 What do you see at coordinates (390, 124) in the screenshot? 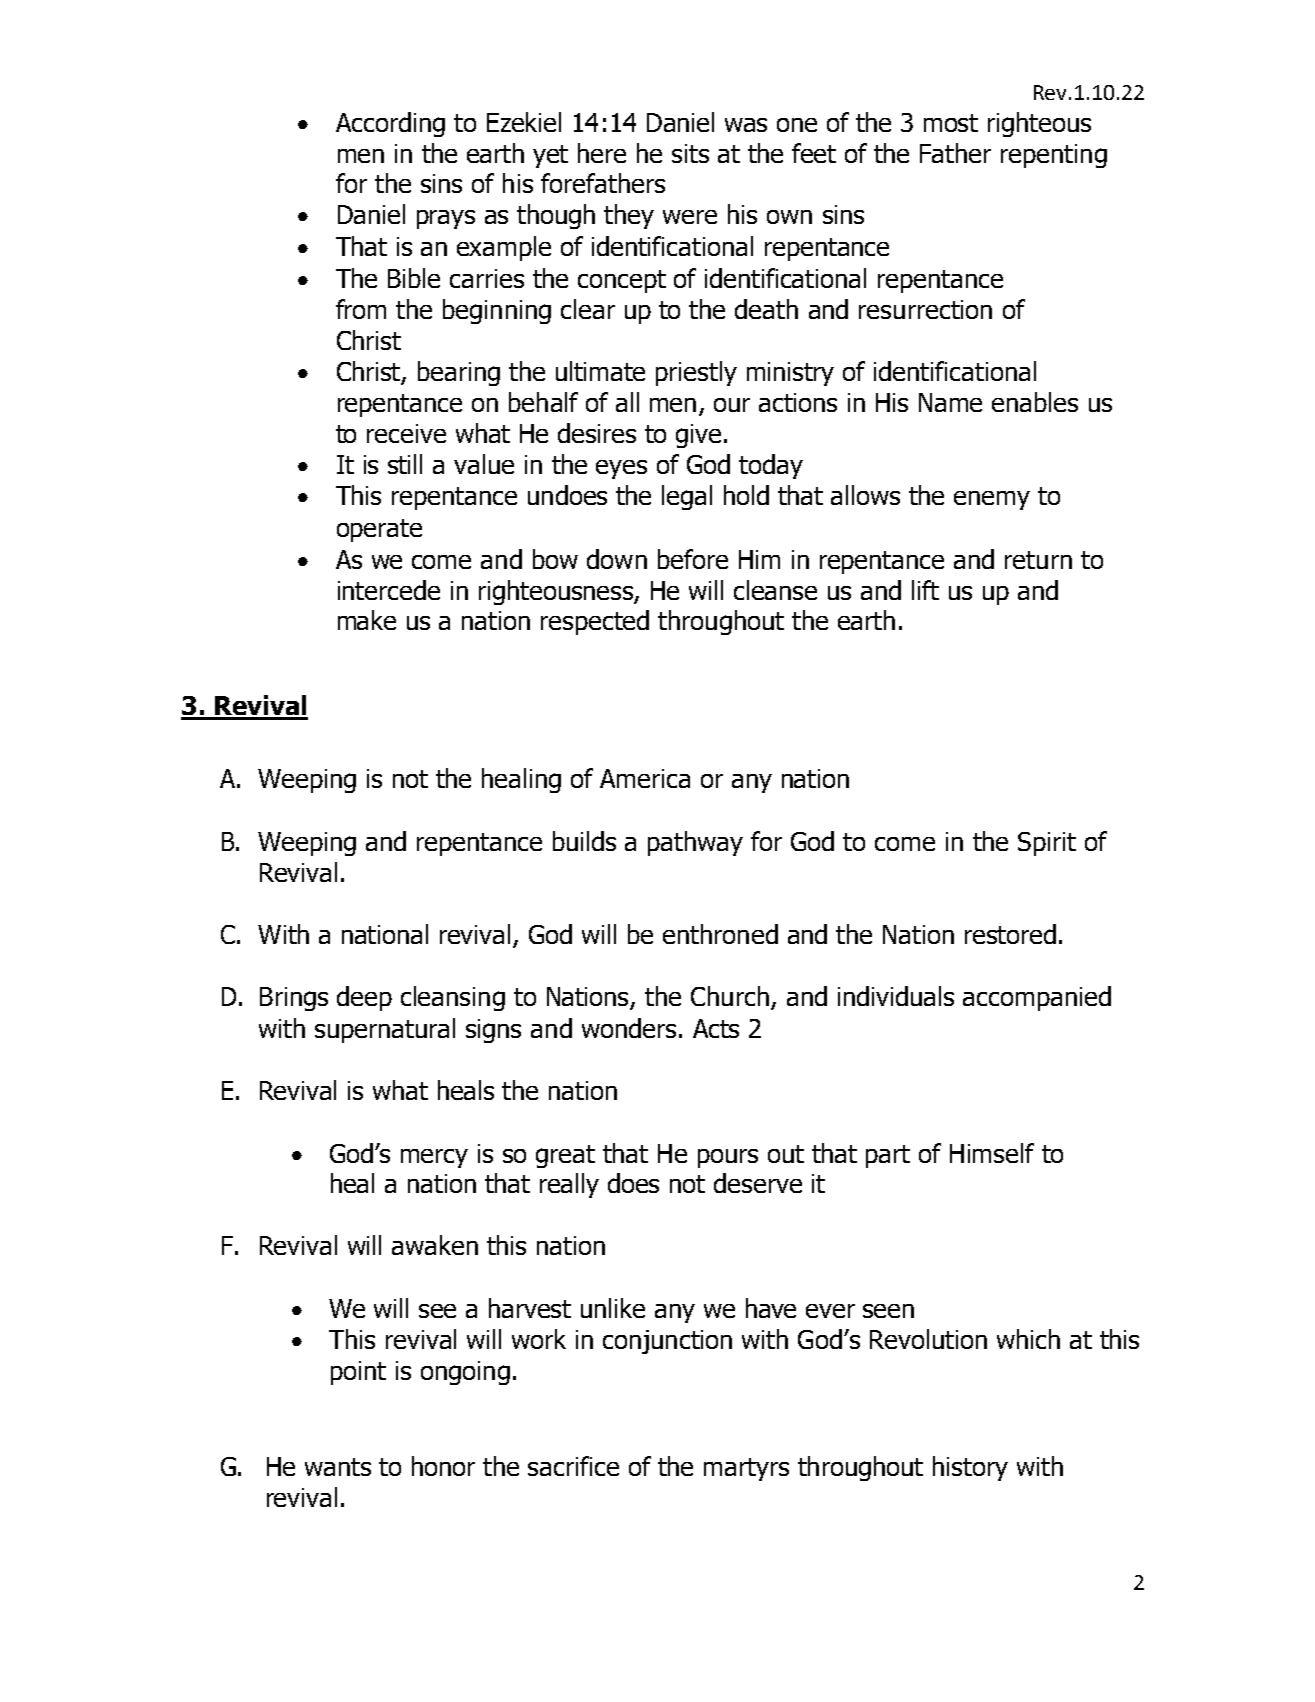
I see `According` at bounding box center [390, 124].
